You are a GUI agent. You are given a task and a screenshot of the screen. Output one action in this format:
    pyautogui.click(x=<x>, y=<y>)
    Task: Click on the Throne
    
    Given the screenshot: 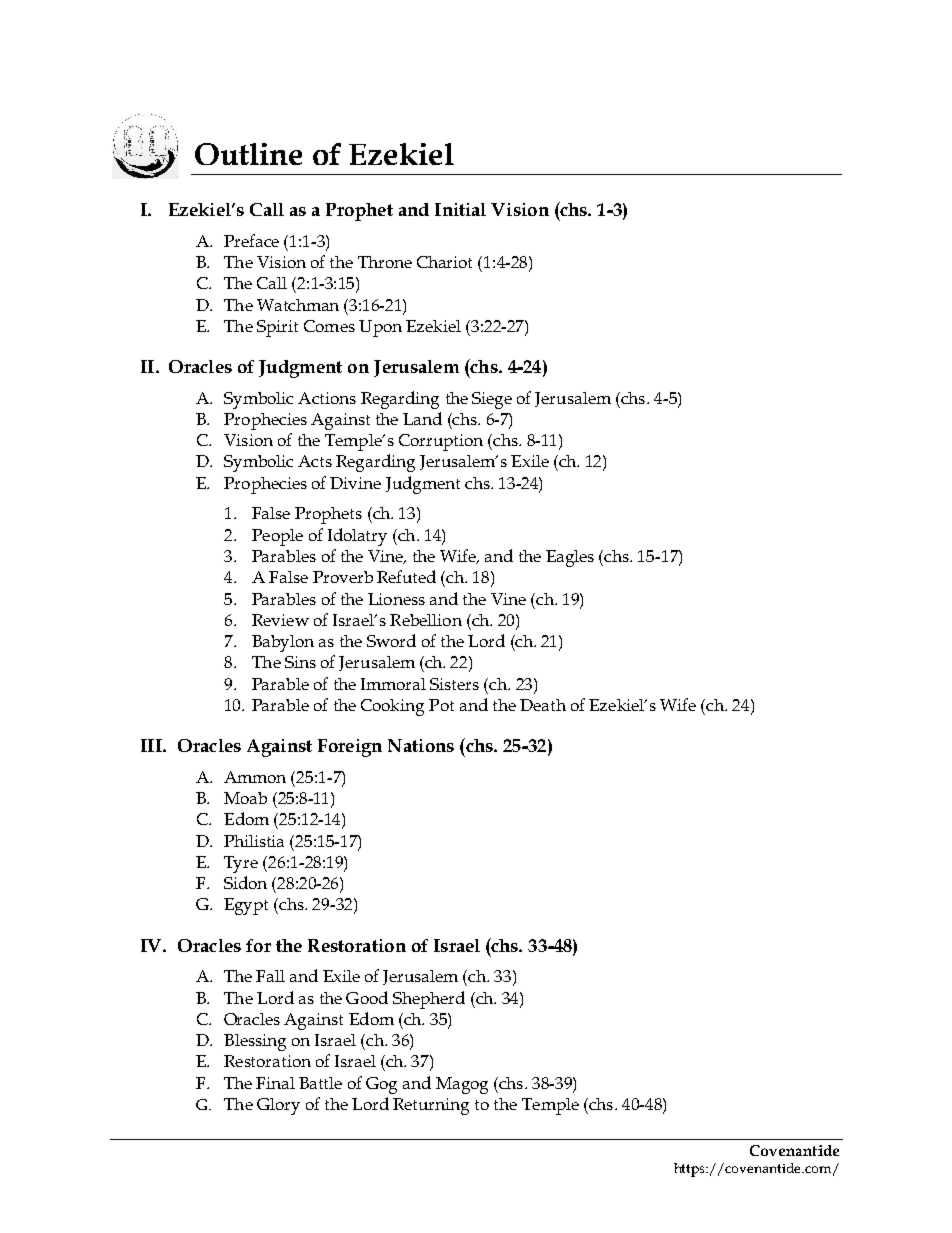 What is the action you would take?
    pyautogui.click(x=385, y=262)
